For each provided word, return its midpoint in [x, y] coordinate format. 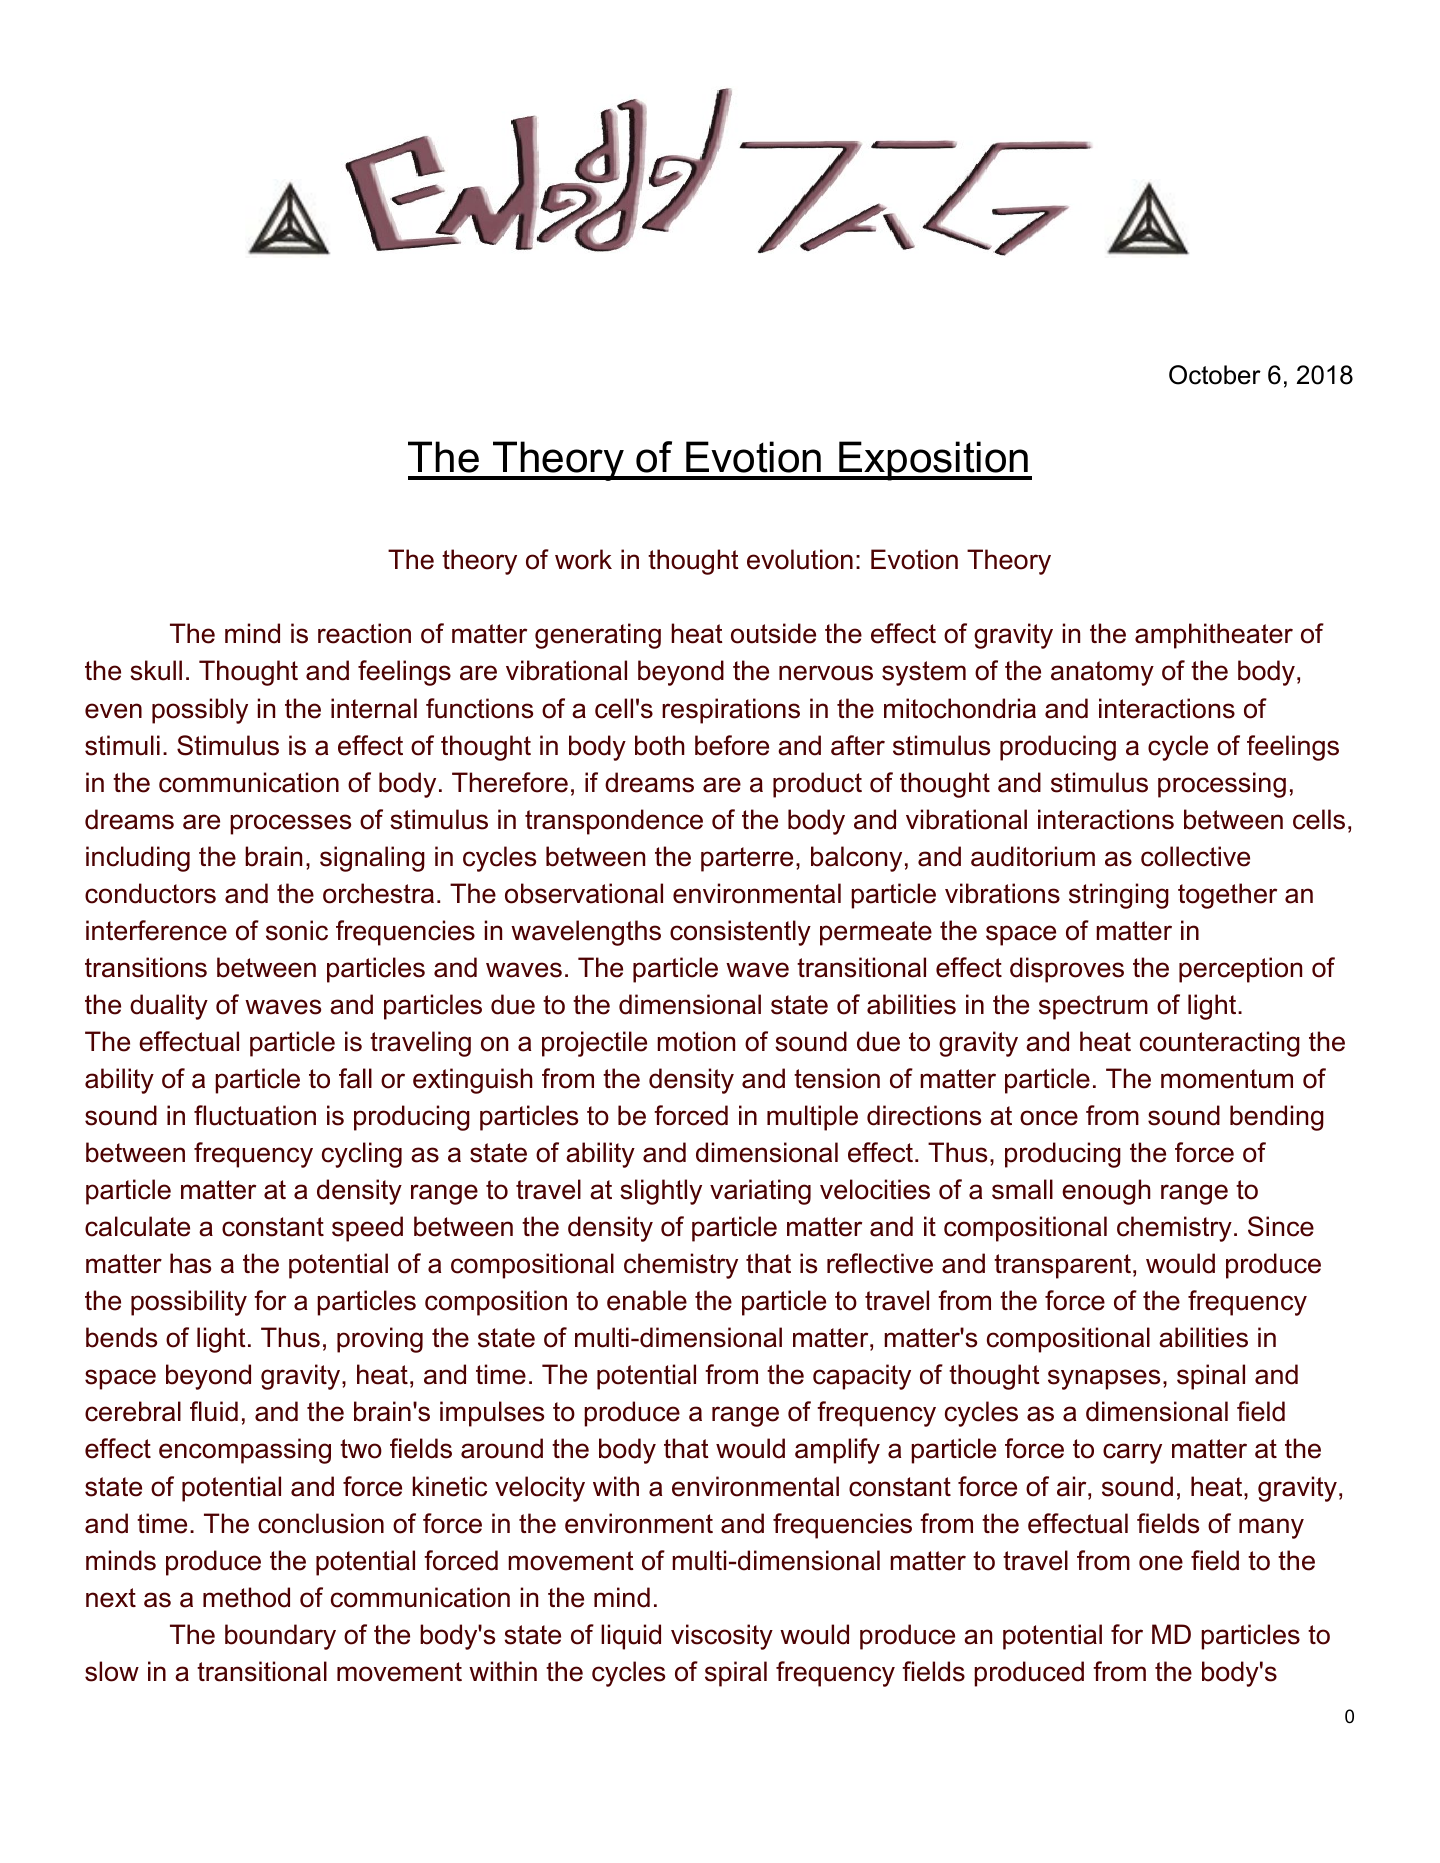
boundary [280, 1637]
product [817, 785]
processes [290, 824]
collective [1195, 856]
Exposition [934, 461]
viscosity [722, 1637]
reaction [364, 633]
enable [647, 1300]
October [1215, 375]
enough [1106, 1192]
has [190, 1263]
